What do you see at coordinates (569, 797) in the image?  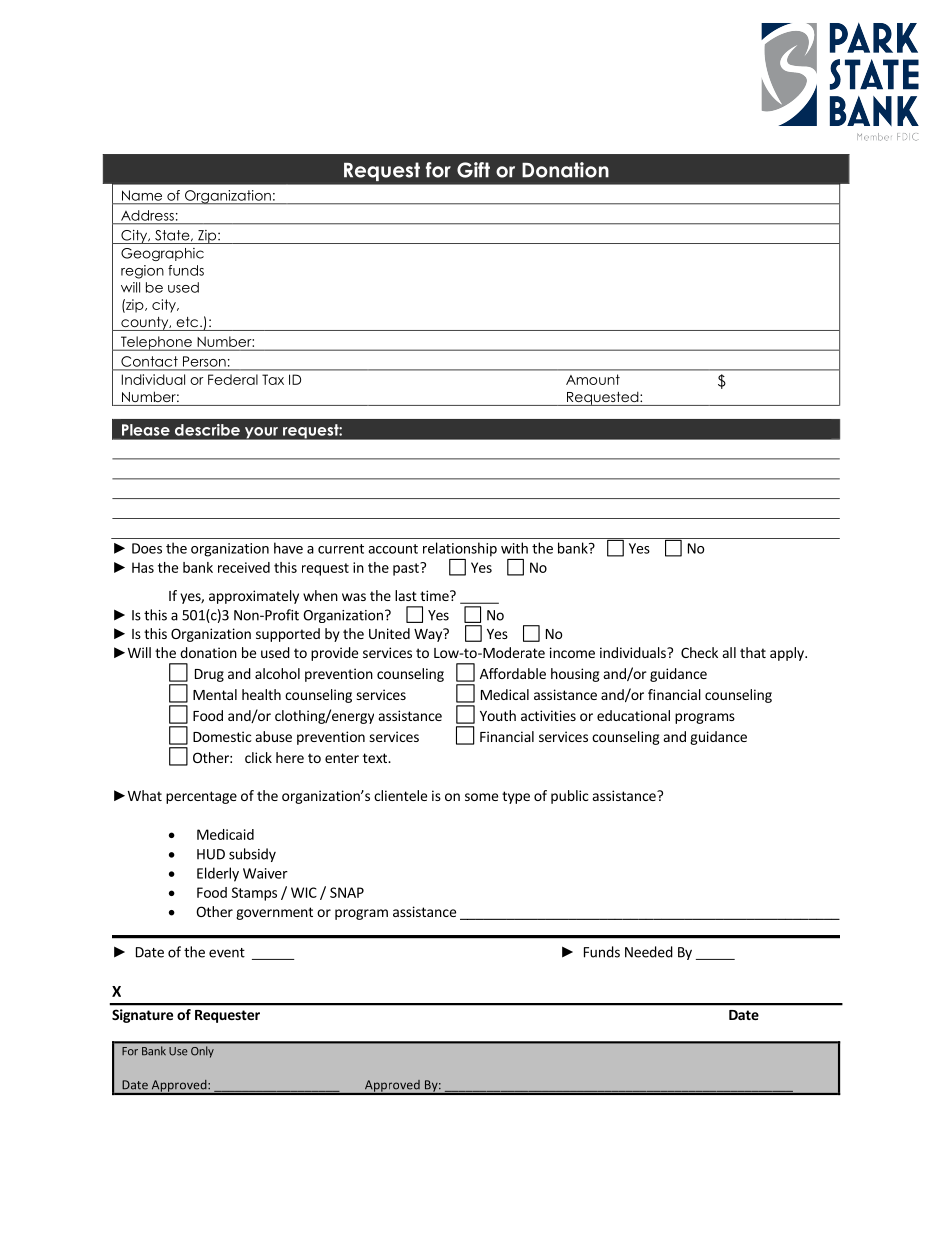 I see `public` at bounding box center [569, 797].
